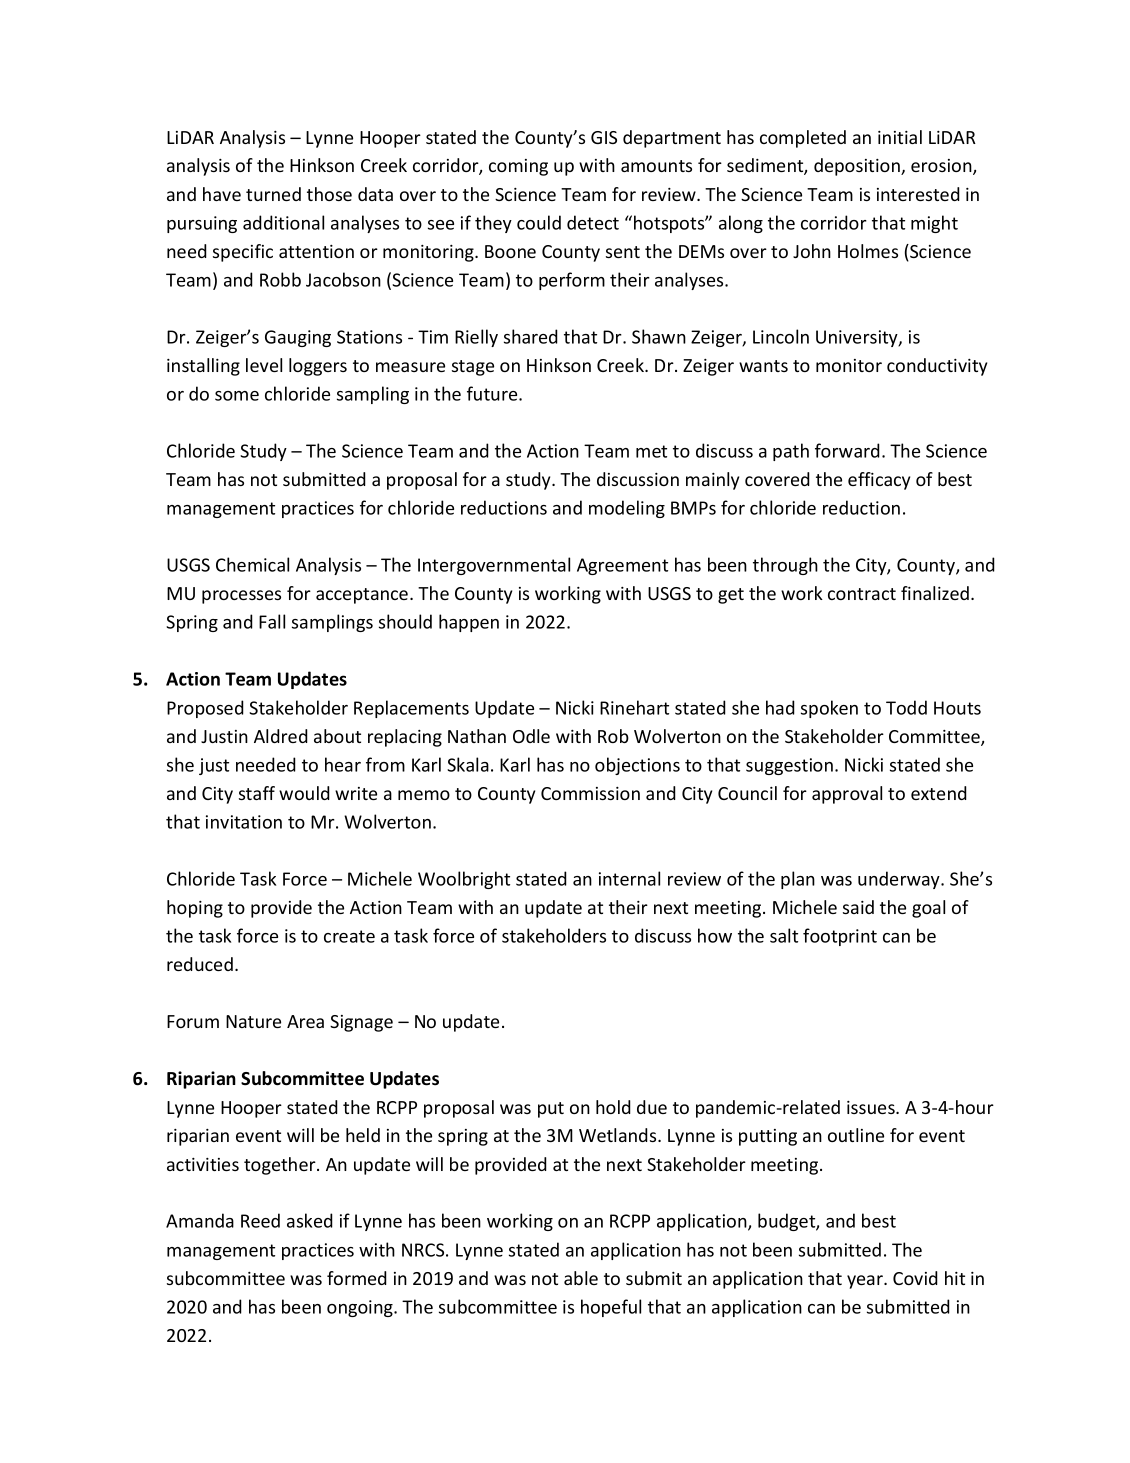 This page has height=1463, width=1130. I want to click on forward, so click(847, 450).
